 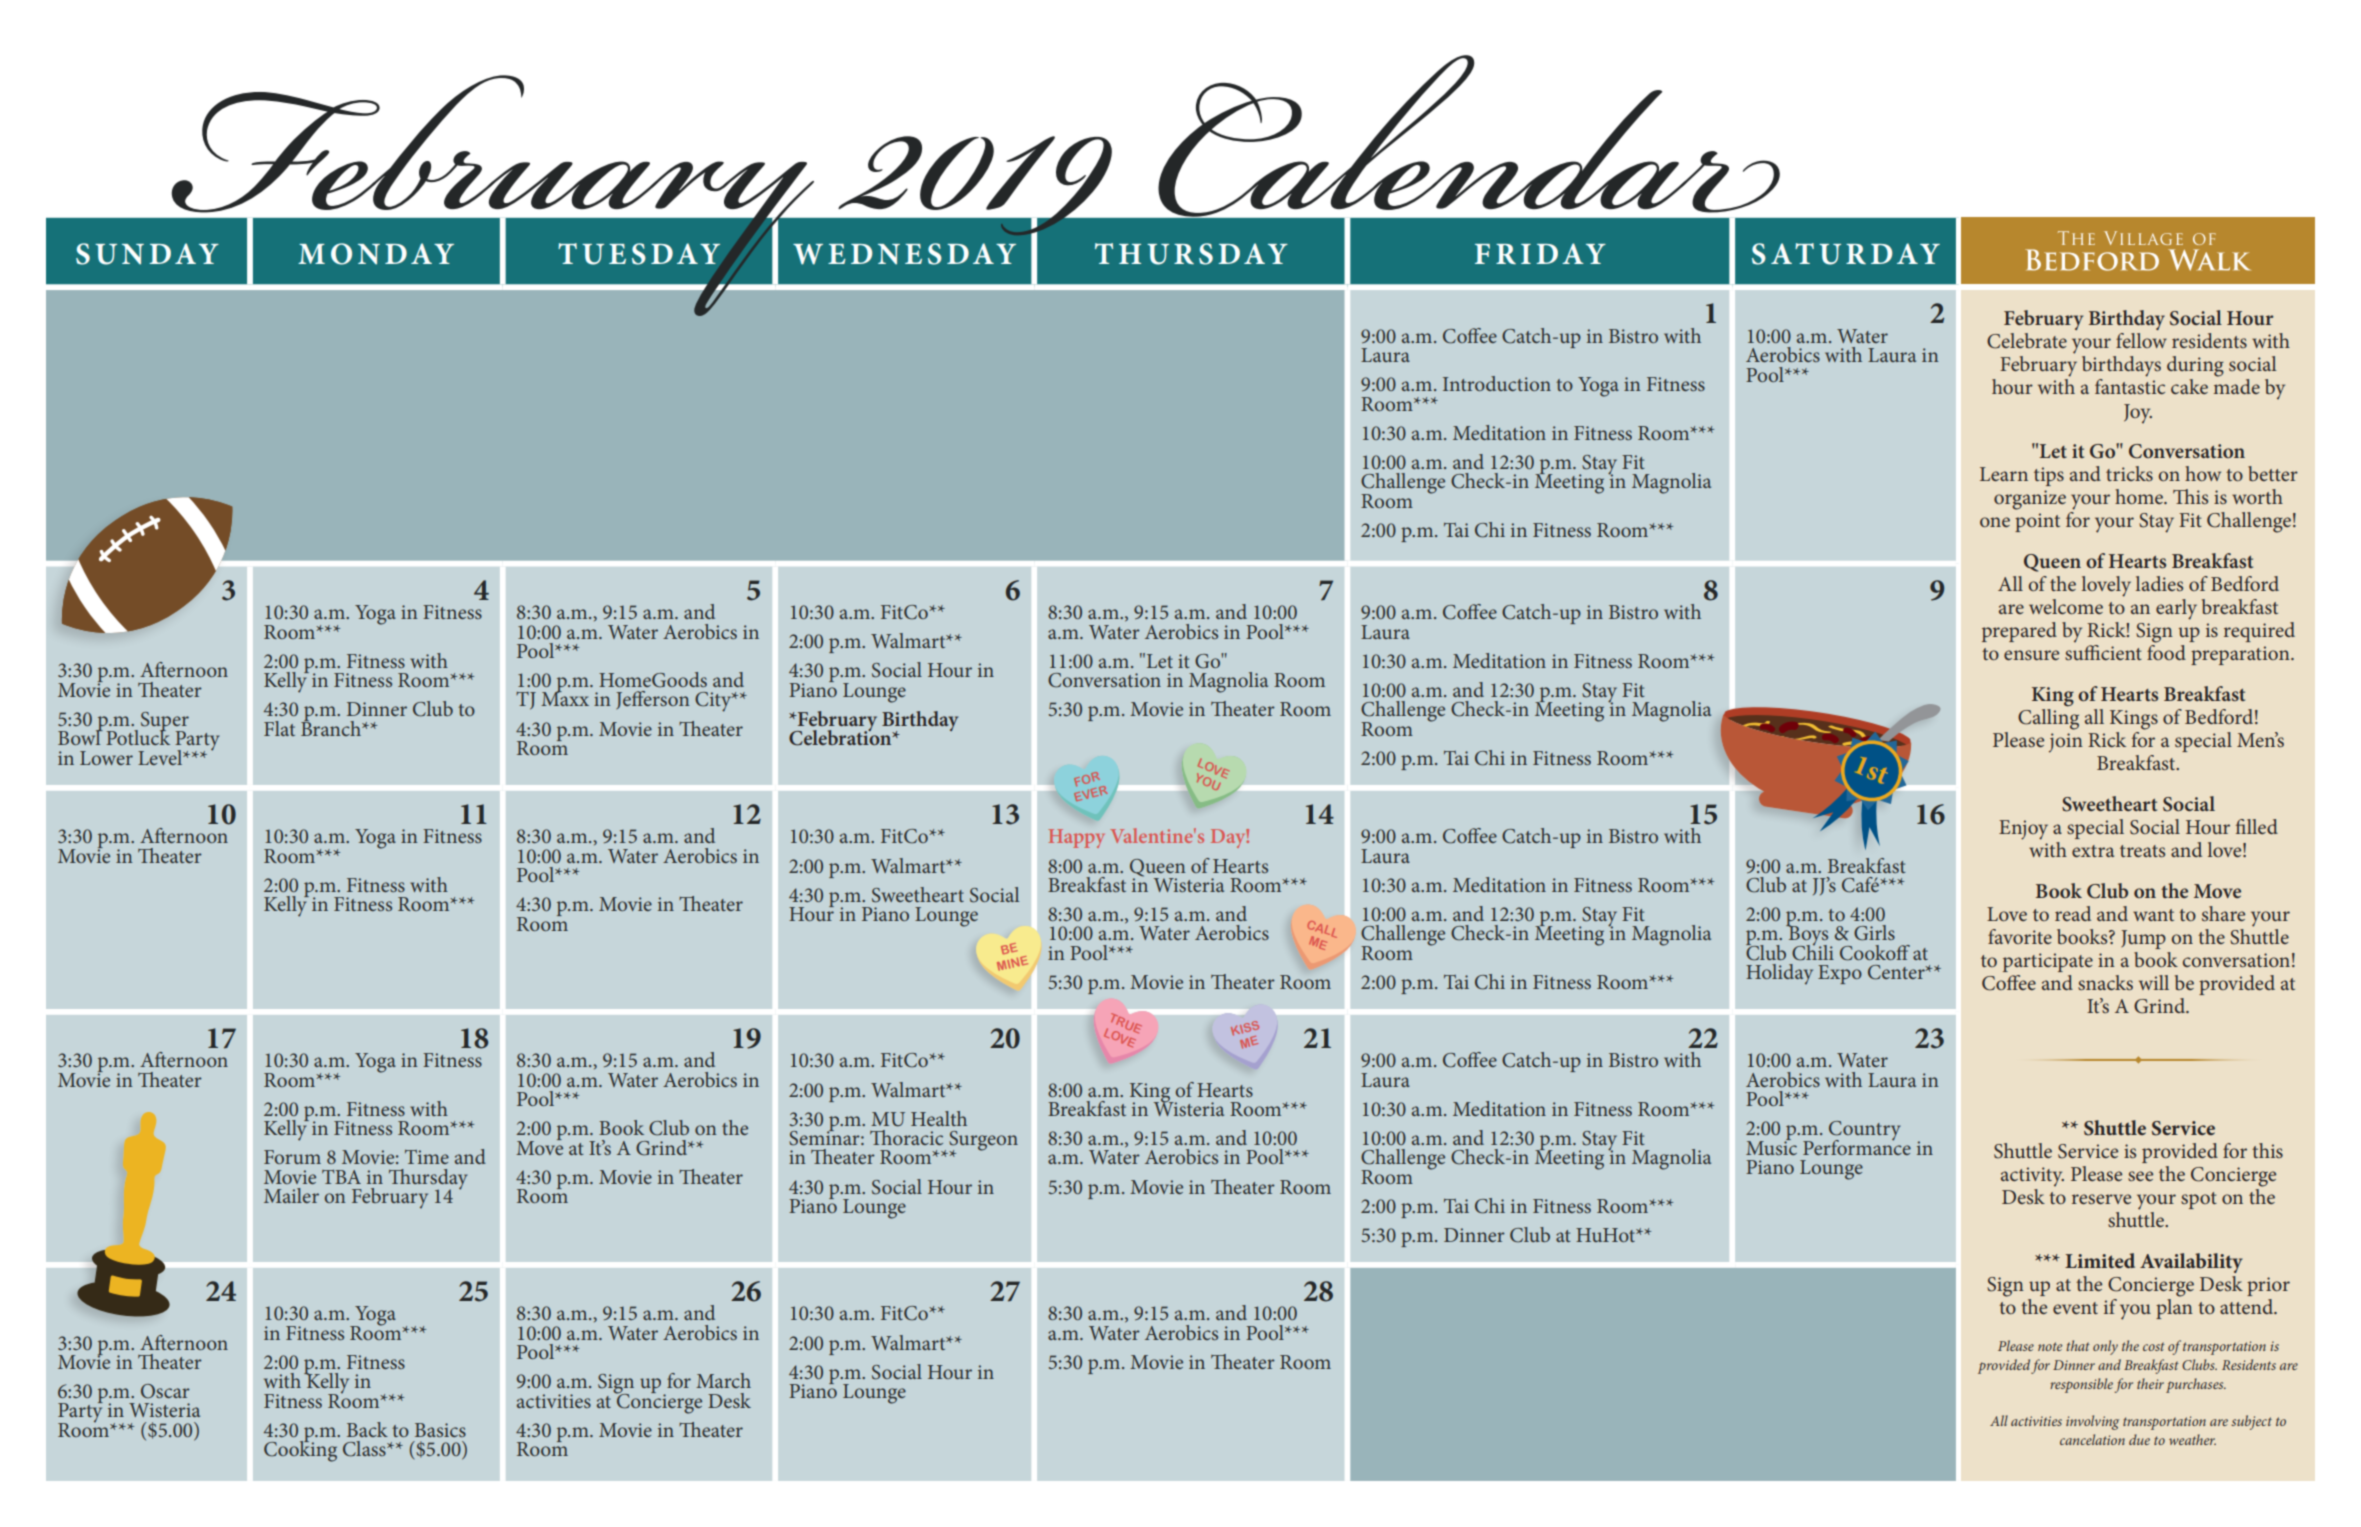 I want to click on Back, so click(x=367, y=1429).
